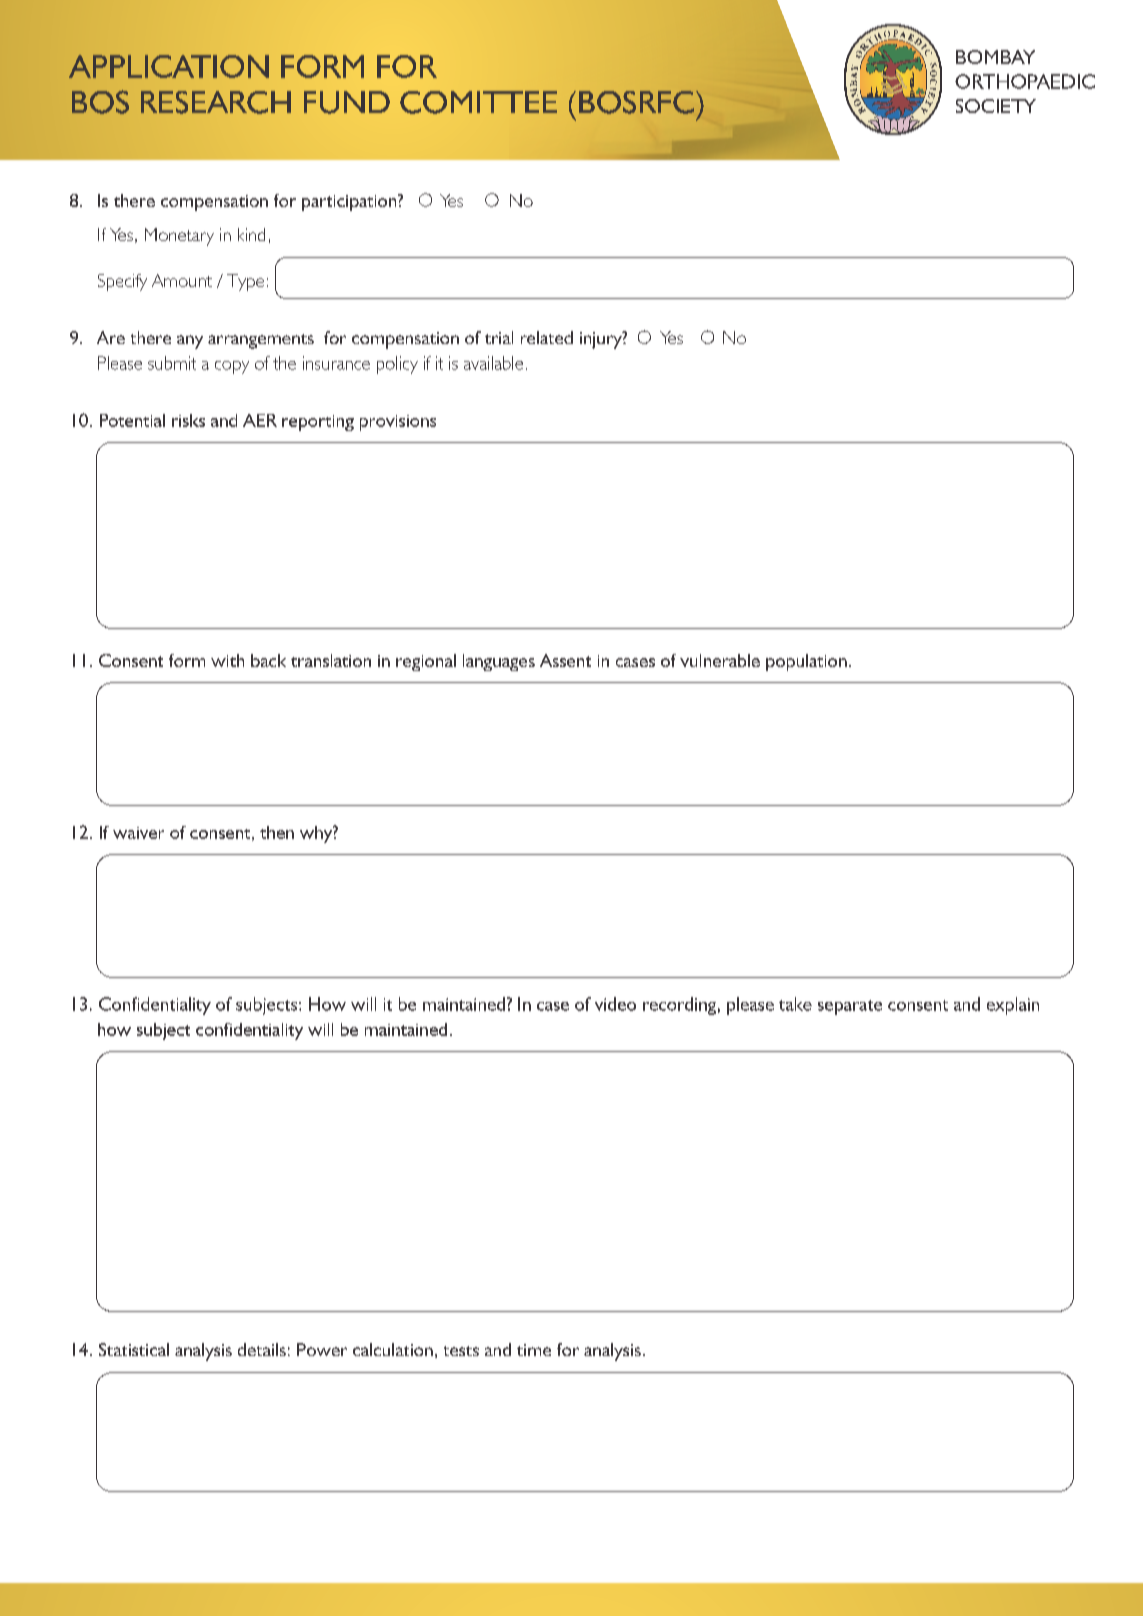  I want to click on COMITTEE, so click(478, 102).
